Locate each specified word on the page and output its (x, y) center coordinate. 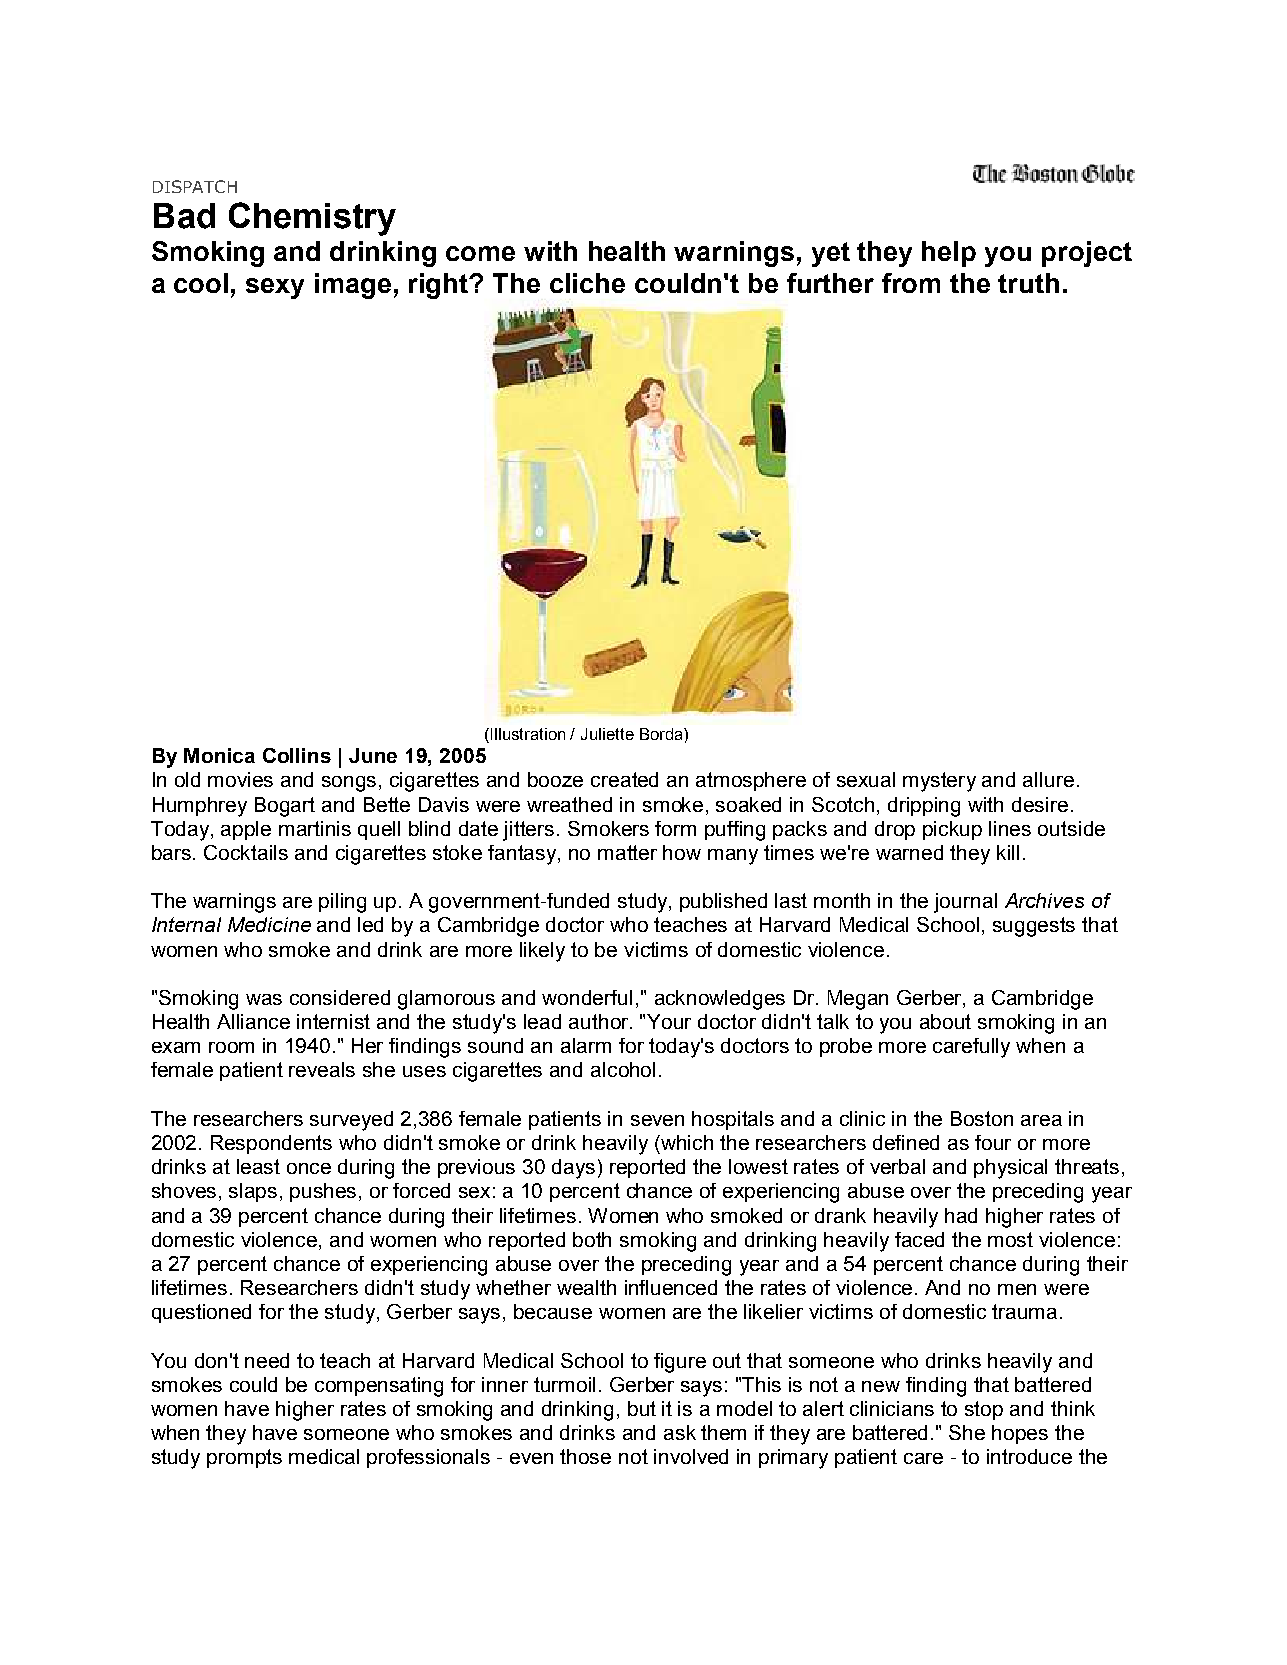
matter (627, 852)
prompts (244, 1458)
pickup (952, 830)
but (642, 1408)
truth (1028, 283)
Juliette (607, 734)
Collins (297, 755)
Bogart (285, 807)
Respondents (271, 1144)
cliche (587, 283)
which (686, 1142)
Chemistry (312, 219)
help (949, 254)
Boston (982, 1118)
